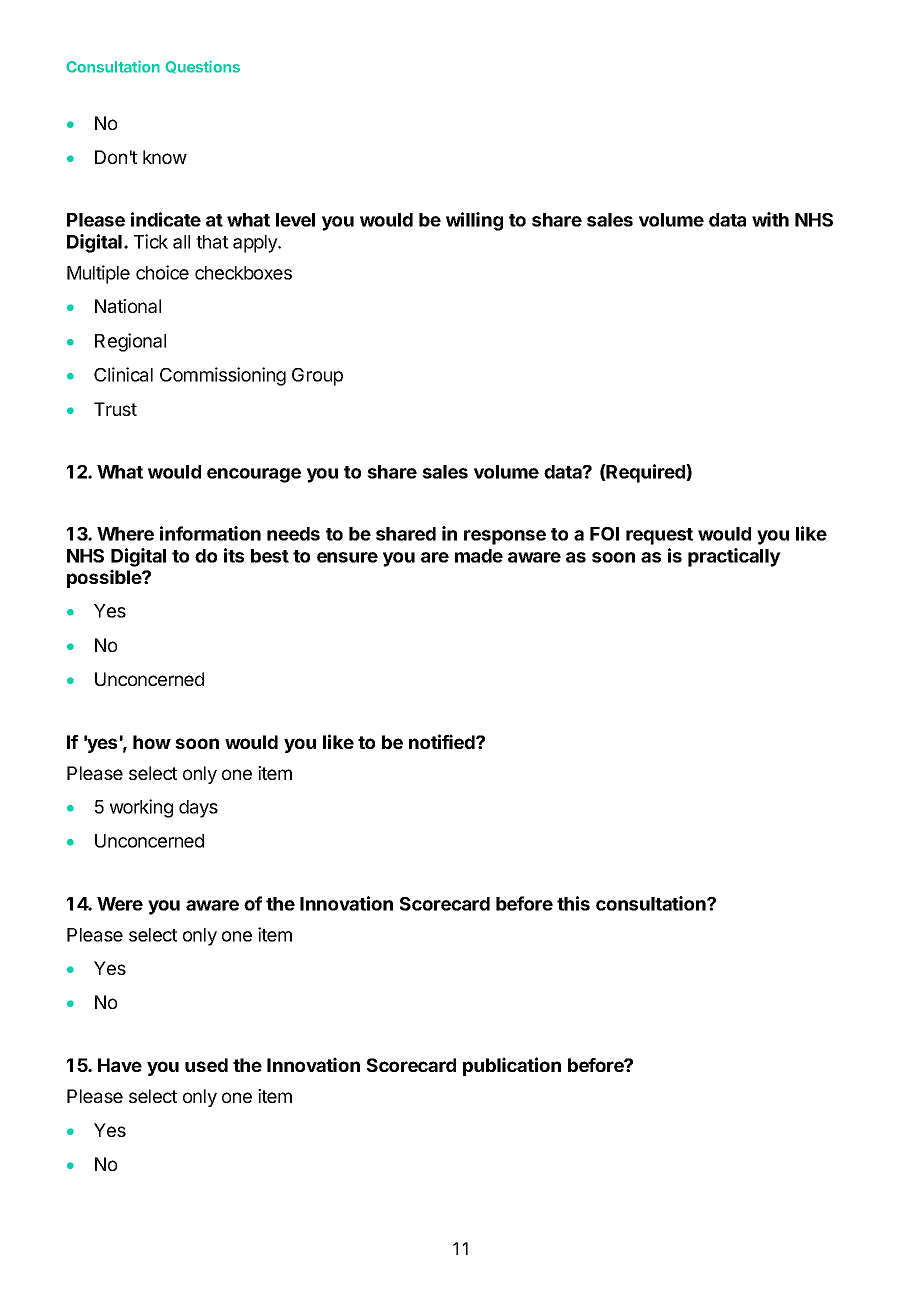 The image size is (924, 1308). What do you see at coordinates (573, 903) in the image?
I see `this` at bounding box center [573, 903].
